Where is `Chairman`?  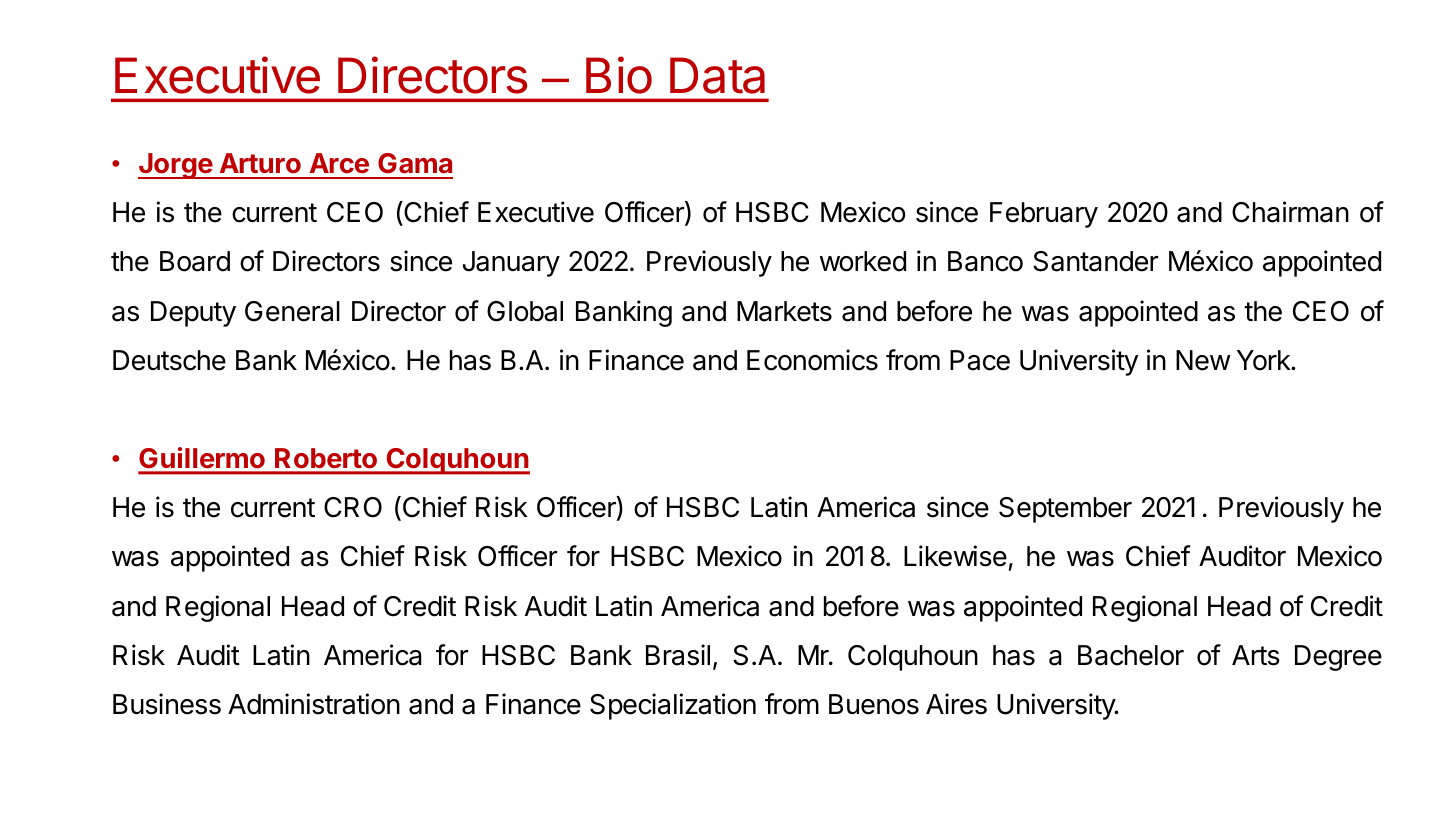 Chairman is located at coordinates (1290, 212).
